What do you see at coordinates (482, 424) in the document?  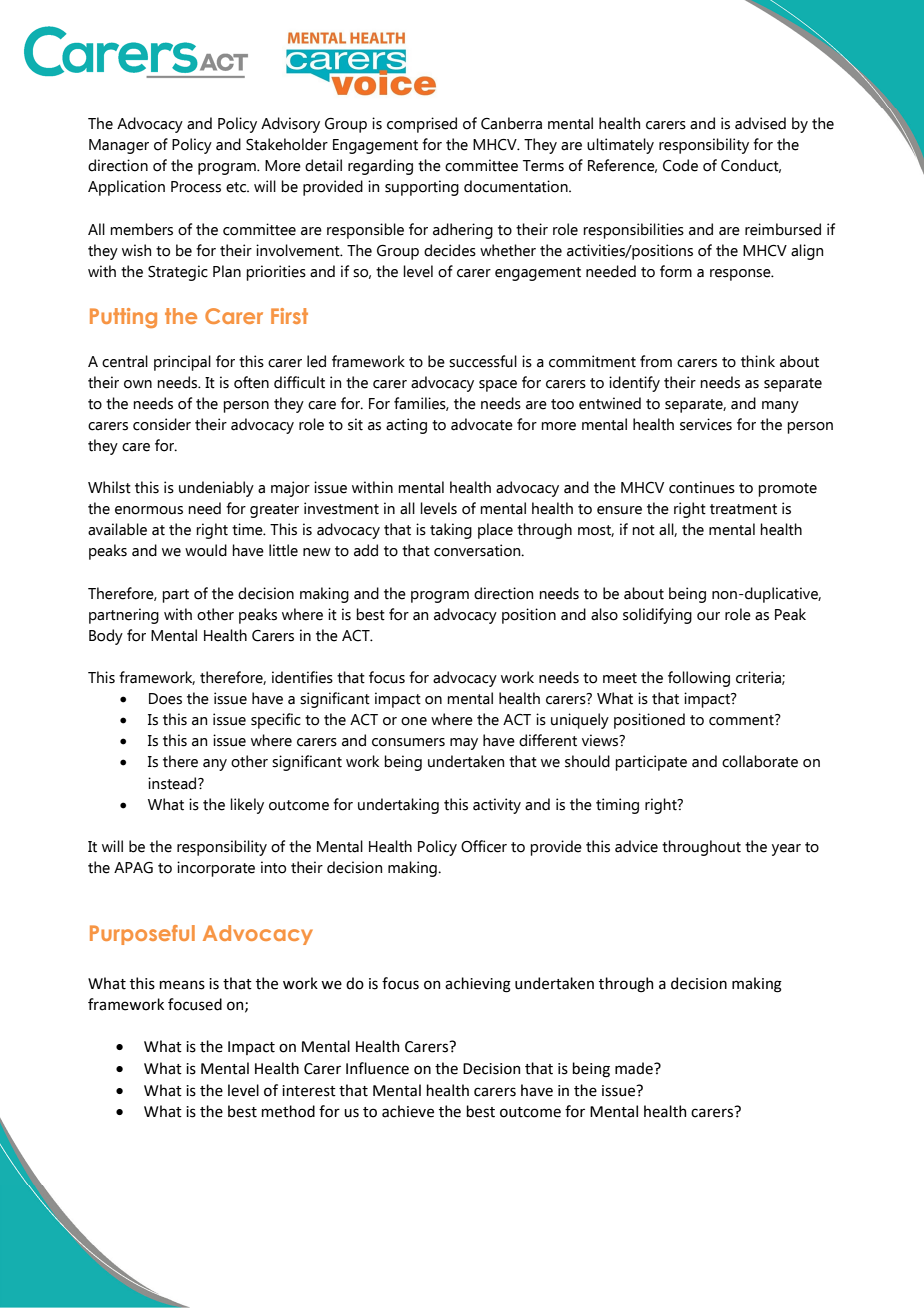 I see `advocate` at bounding box center [482, 424].
